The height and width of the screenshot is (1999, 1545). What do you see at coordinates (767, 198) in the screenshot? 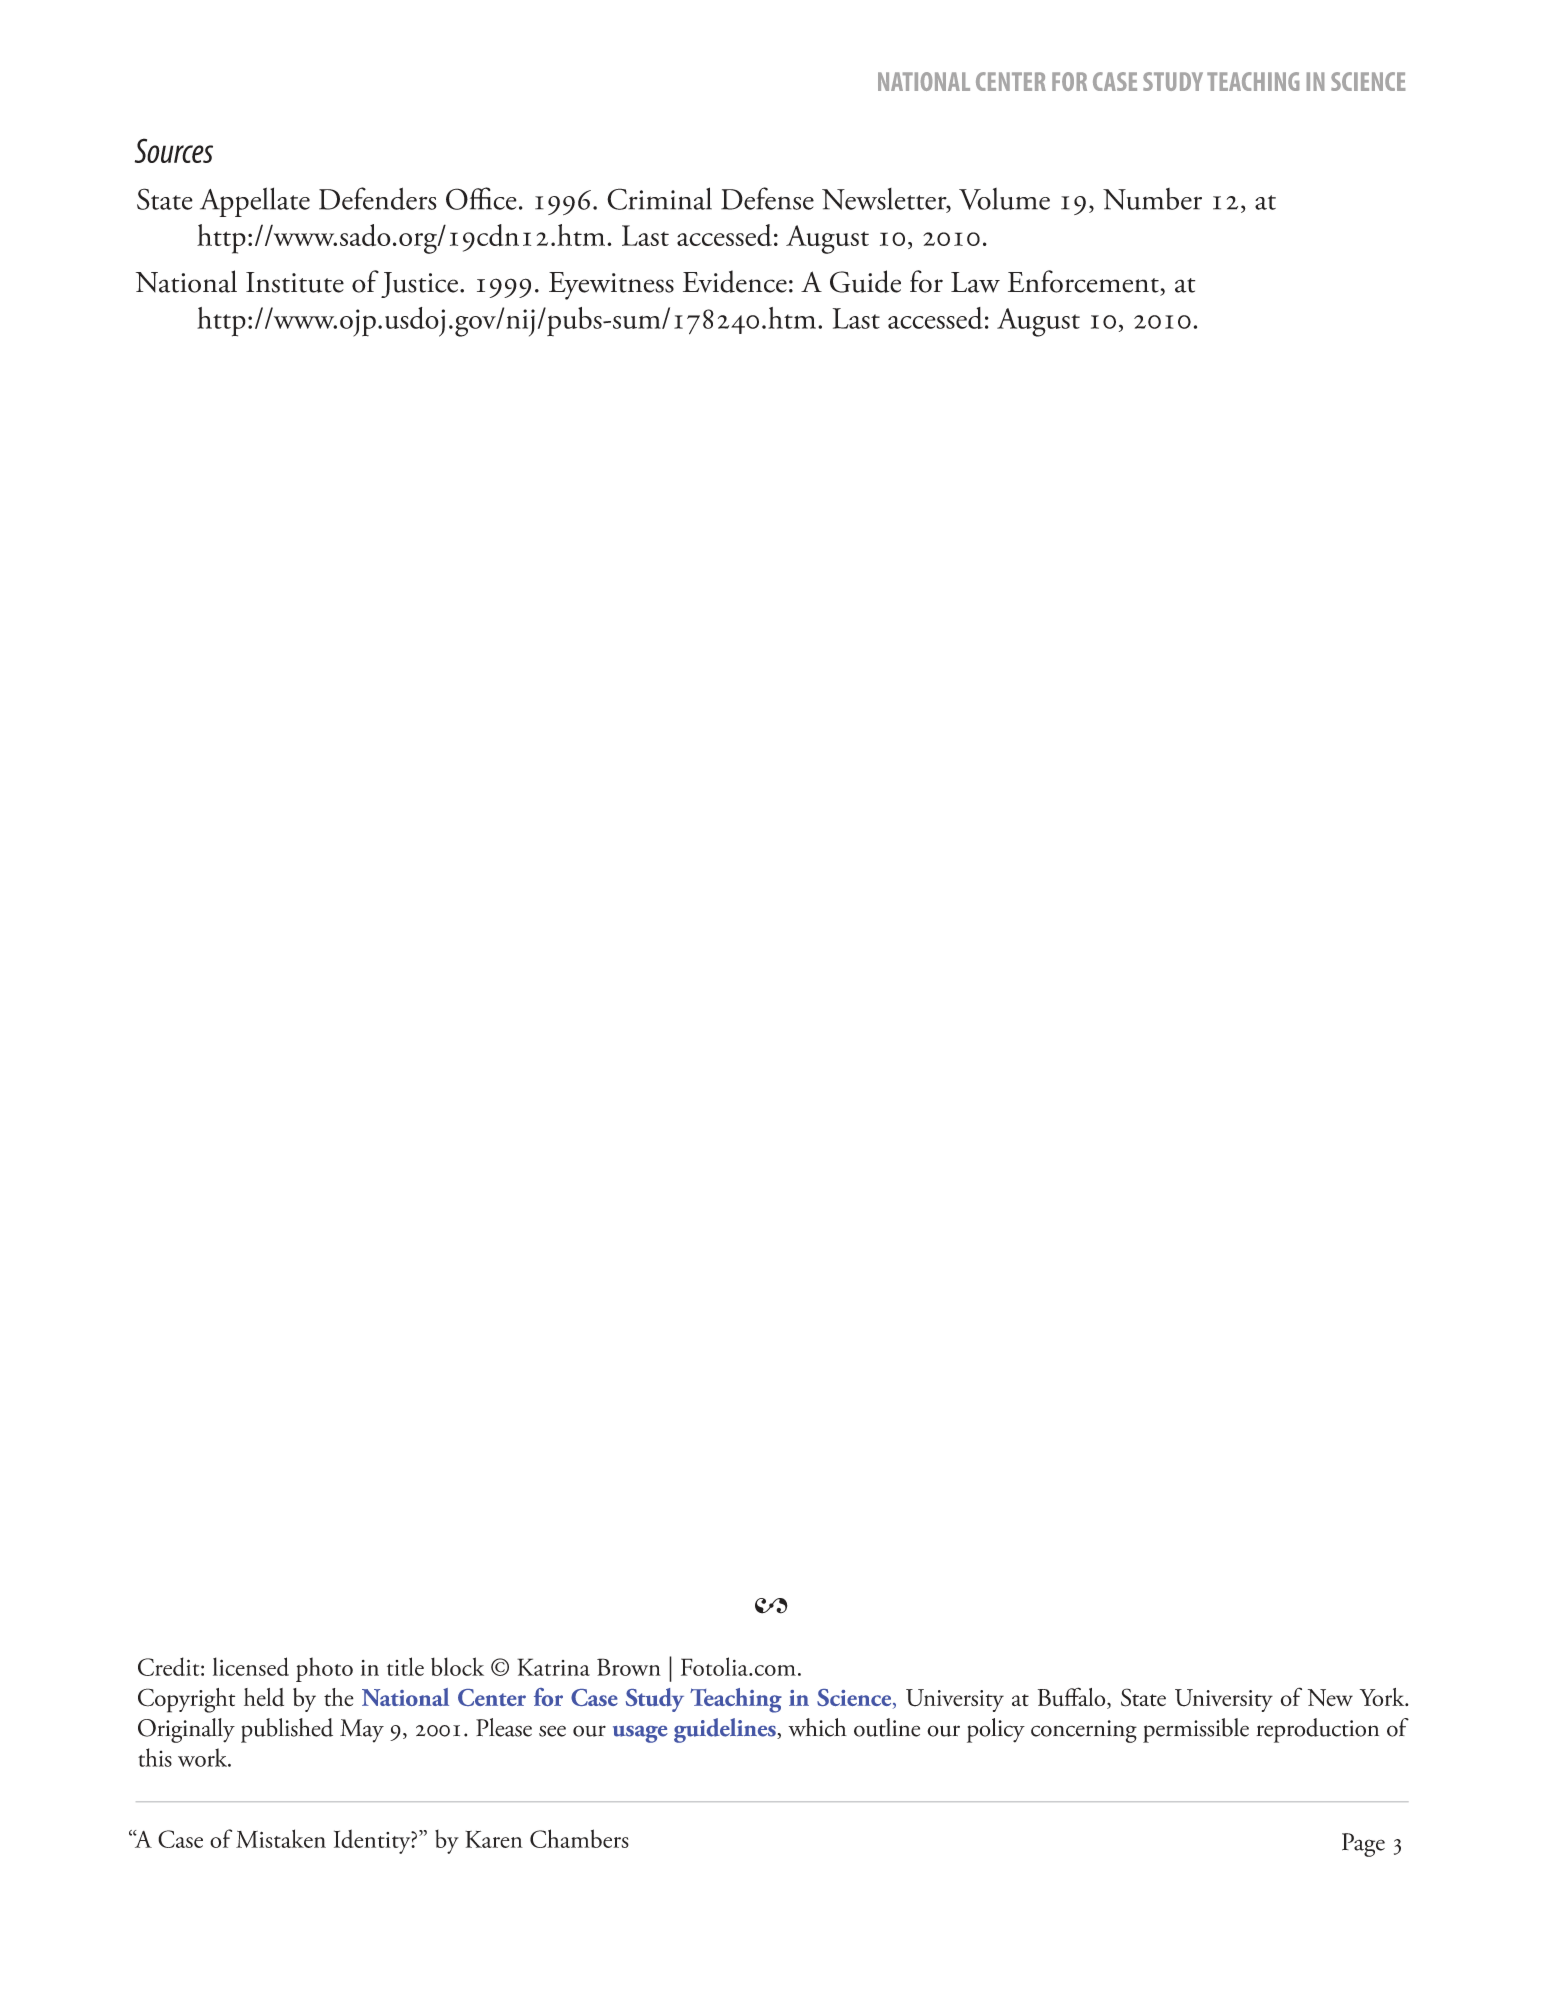
I see `Defense` at bounding box center [767, 198].
